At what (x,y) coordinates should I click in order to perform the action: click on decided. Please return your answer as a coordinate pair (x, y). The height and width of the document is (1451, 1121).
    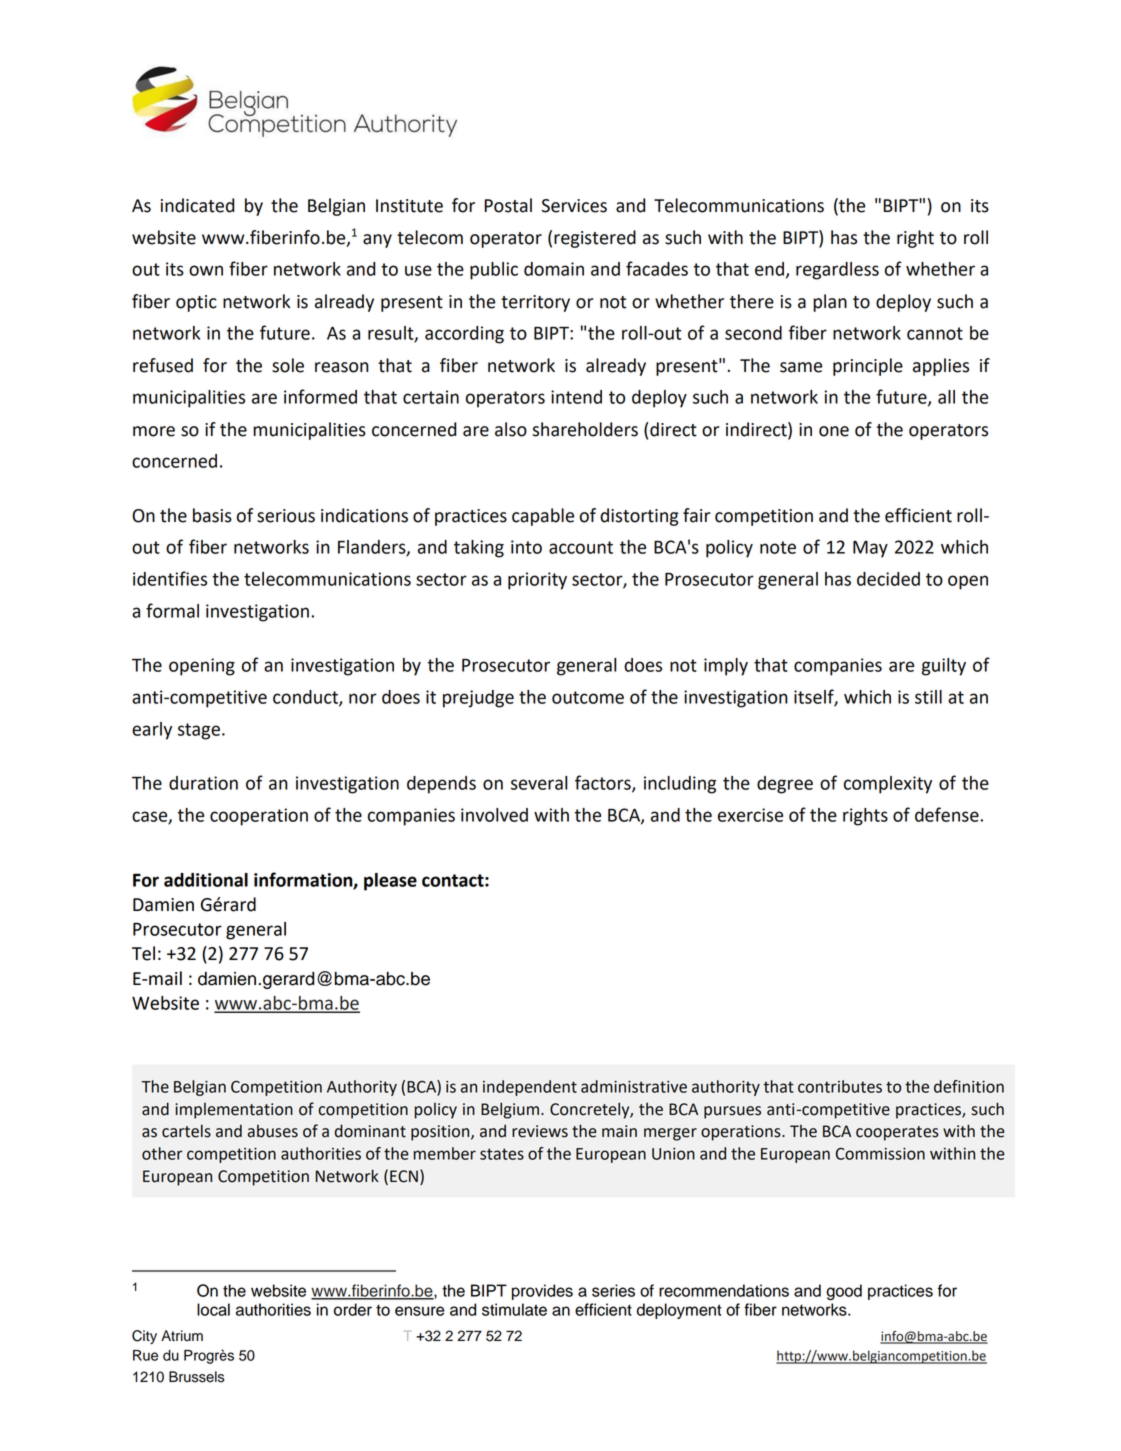
    Looking at the image, I should click on (888, 579).
